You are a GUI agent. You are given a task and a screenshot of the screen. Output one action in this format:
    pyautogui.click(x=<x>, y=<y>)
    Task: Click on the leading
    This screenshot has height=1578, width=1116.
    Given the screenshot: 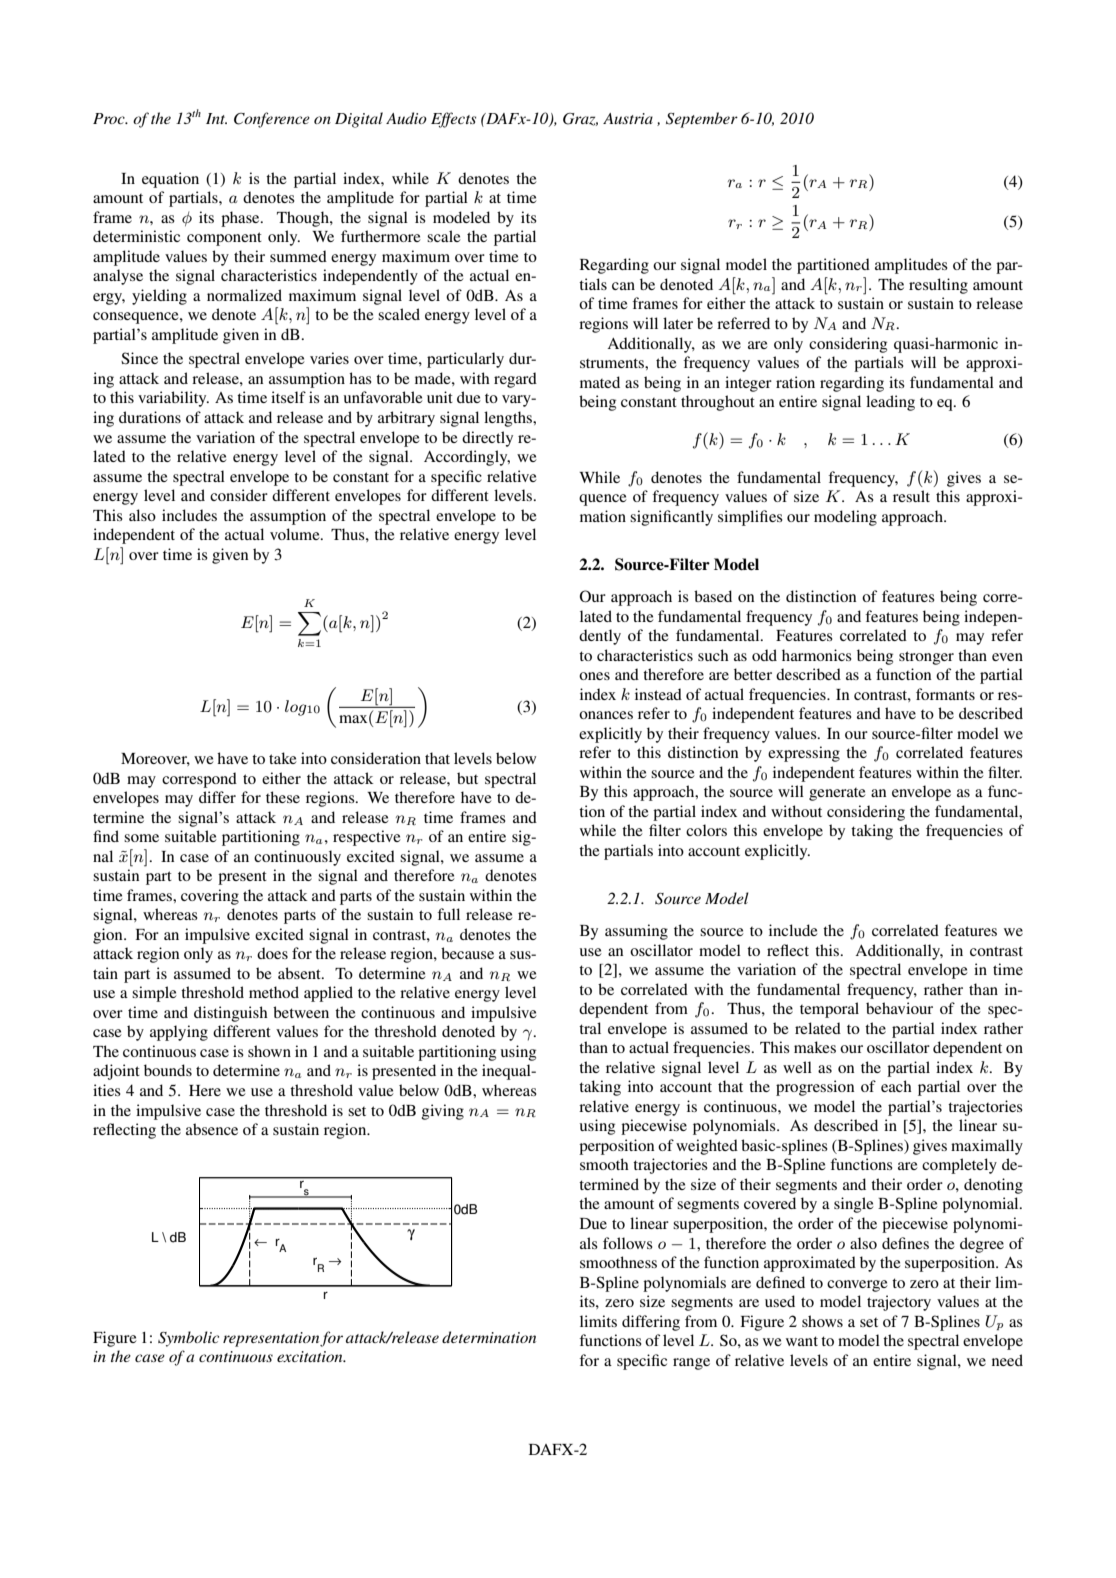 What is the action you would take?
    pyautogui.click(x=890, y=403)
